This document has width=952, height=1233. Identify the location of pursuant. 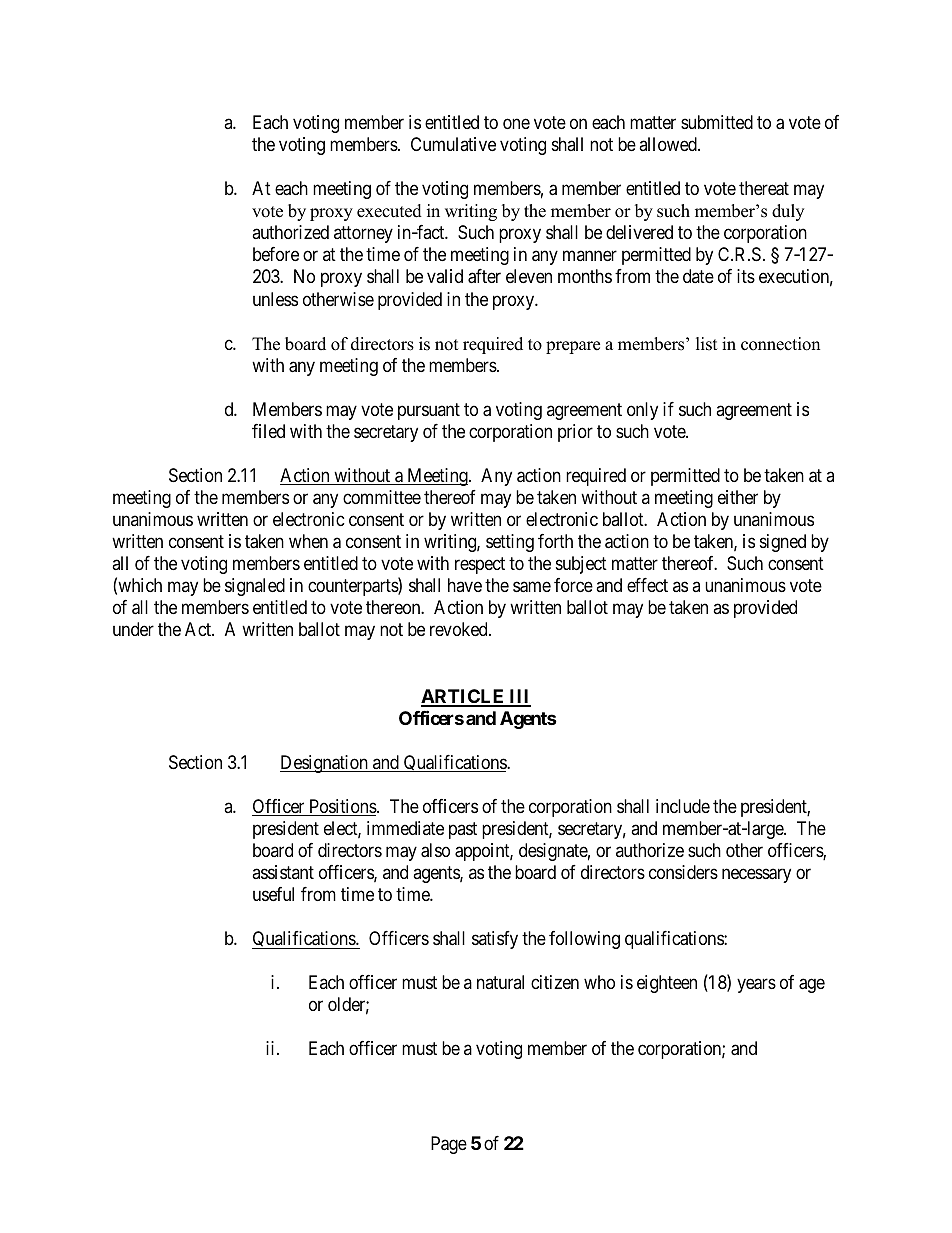
(429, 411).
